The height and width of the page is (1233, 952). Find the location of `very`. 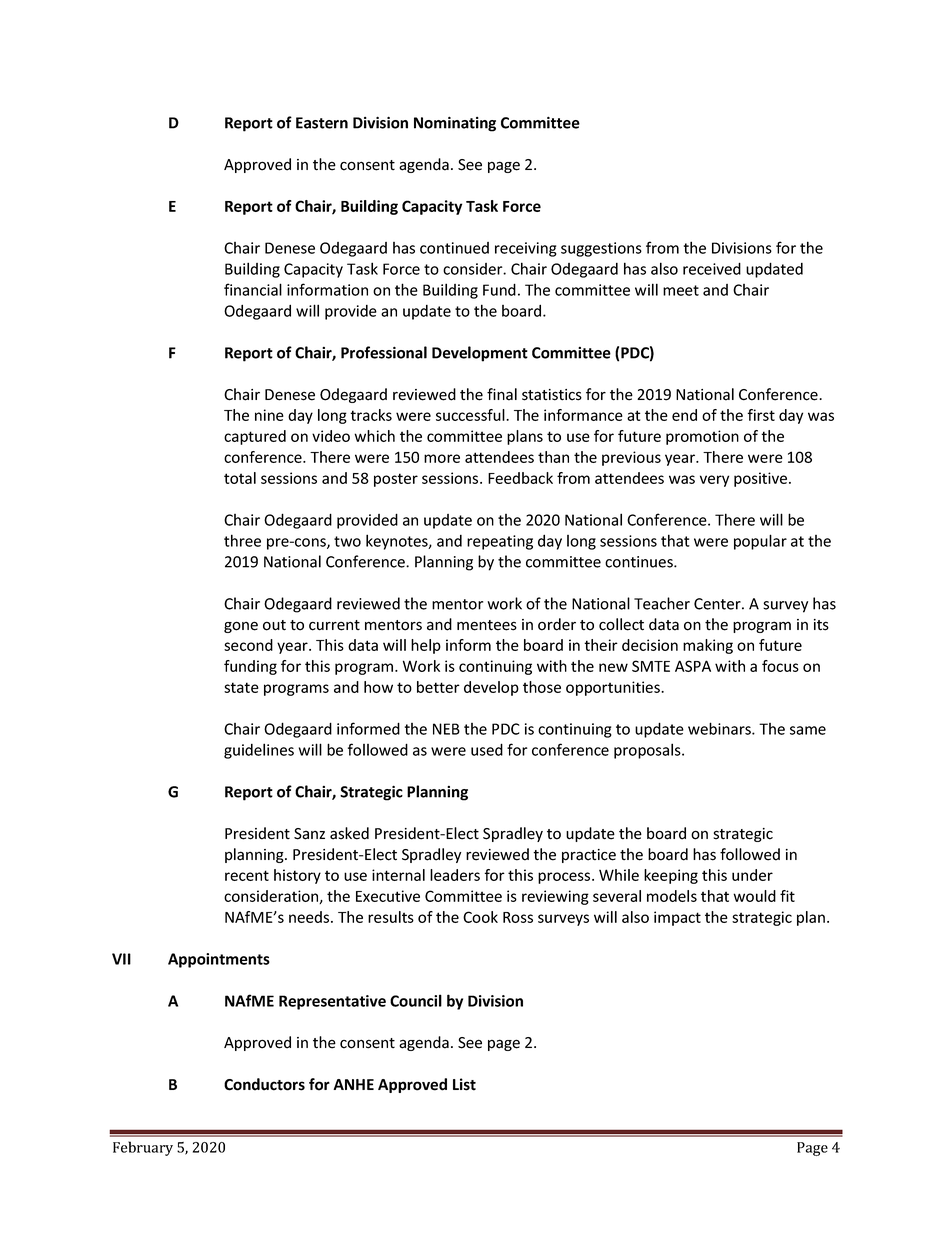

very is located at coordinates (714, 481).
